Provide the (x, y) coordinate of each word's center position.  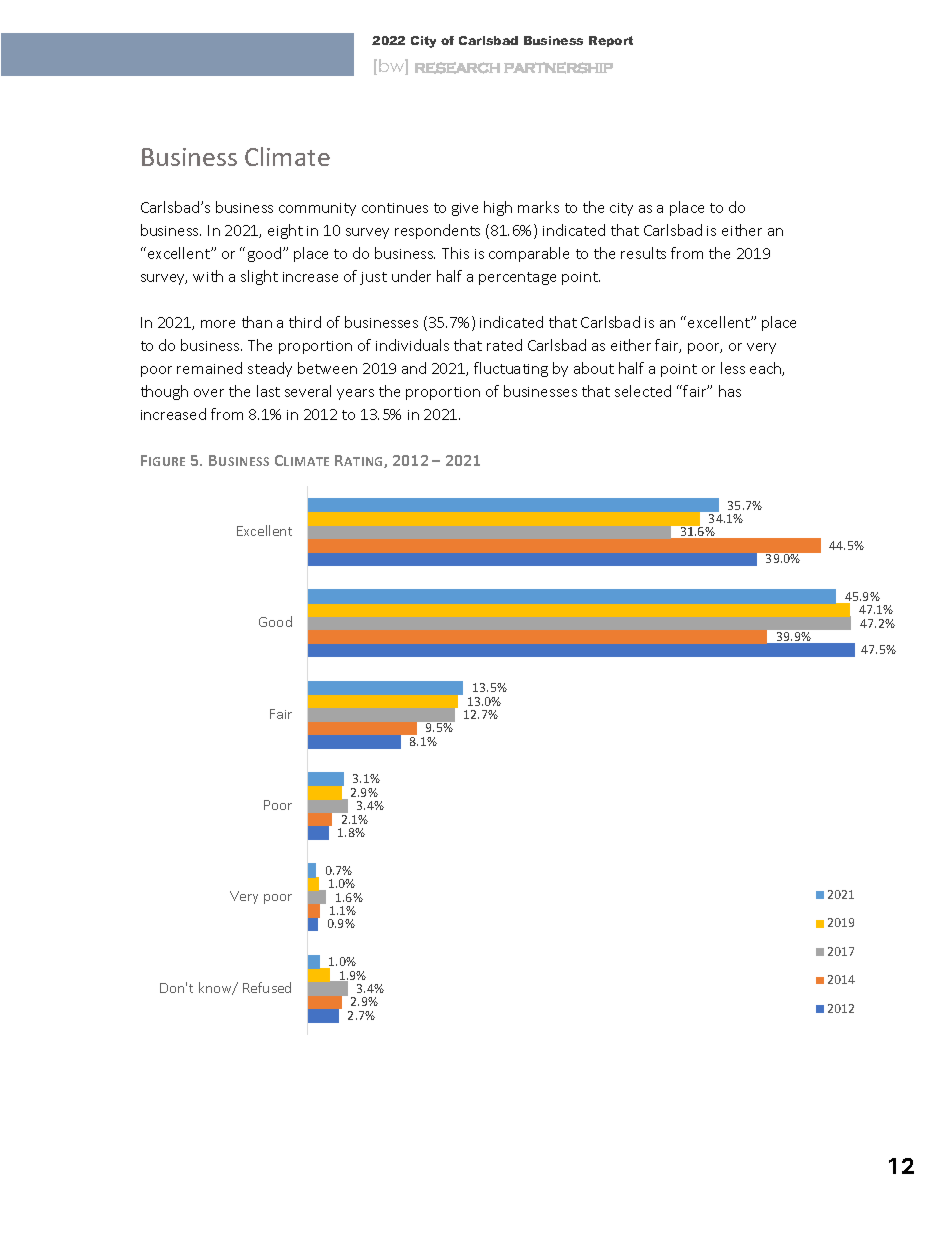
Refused (267, 987)
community (317, 209)
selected (643, 391)
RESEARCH (457, 68)
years (355, 394)
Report (611, 41)
